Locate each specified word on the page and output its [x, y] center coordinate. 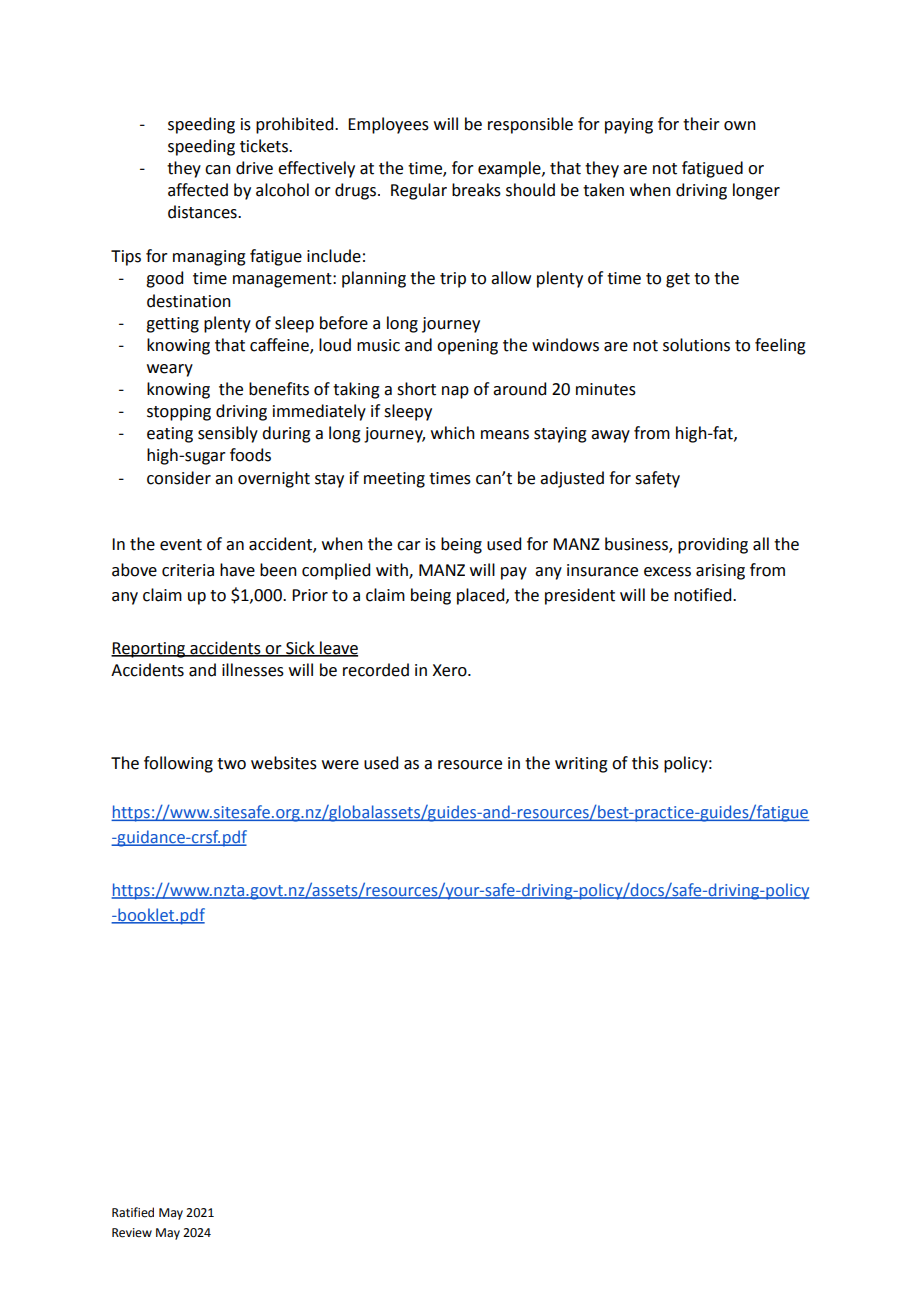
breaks [476, 190]
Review [132, 1233]
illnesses [253, 670]
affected [198, 190]
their [701, 124]
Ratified [133, 1212]
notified [704, 595]
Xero [450, 670]
